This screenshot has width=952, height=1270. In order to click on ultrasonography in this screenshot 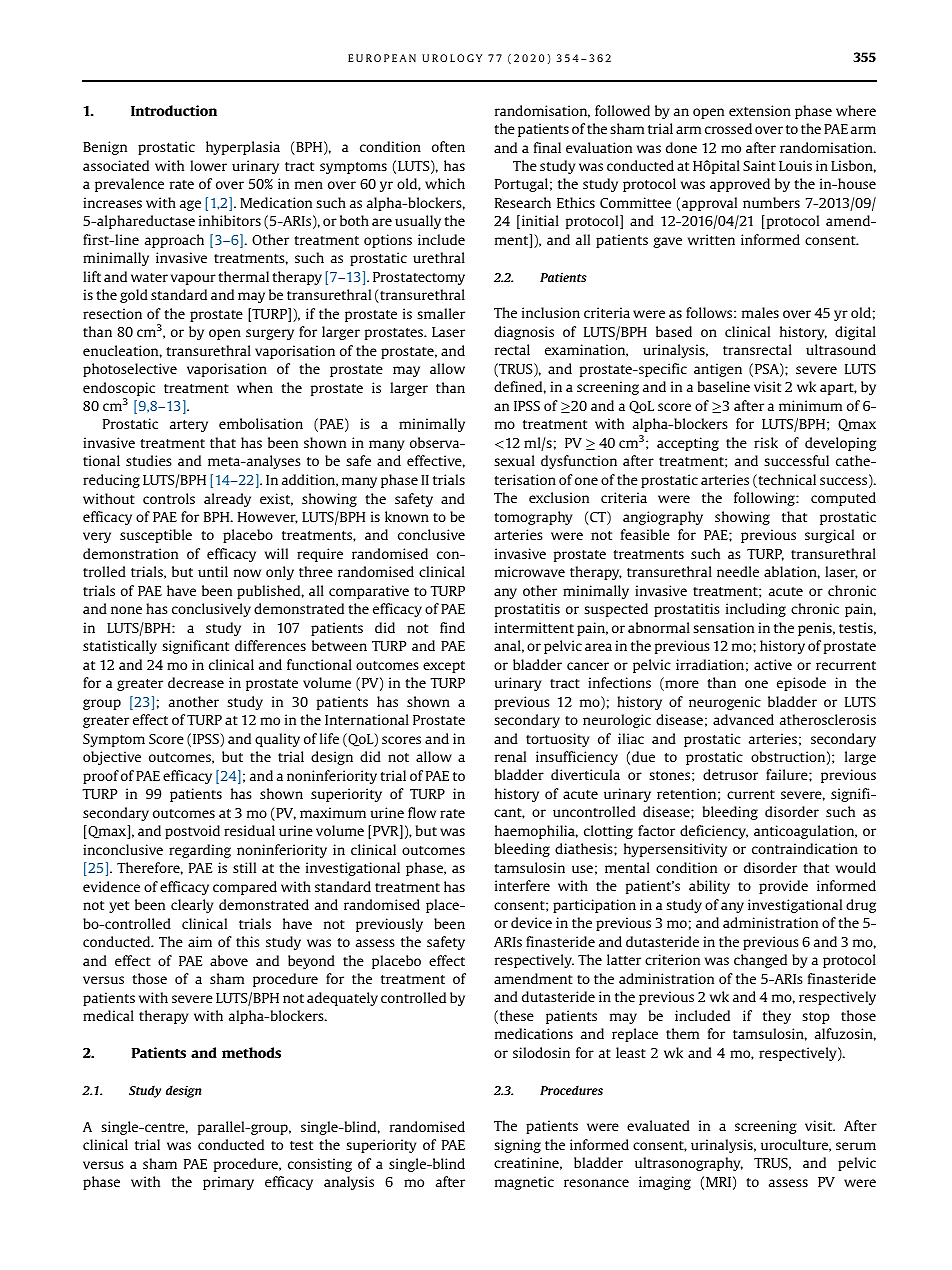, I will do `click(689, 1164)`.
